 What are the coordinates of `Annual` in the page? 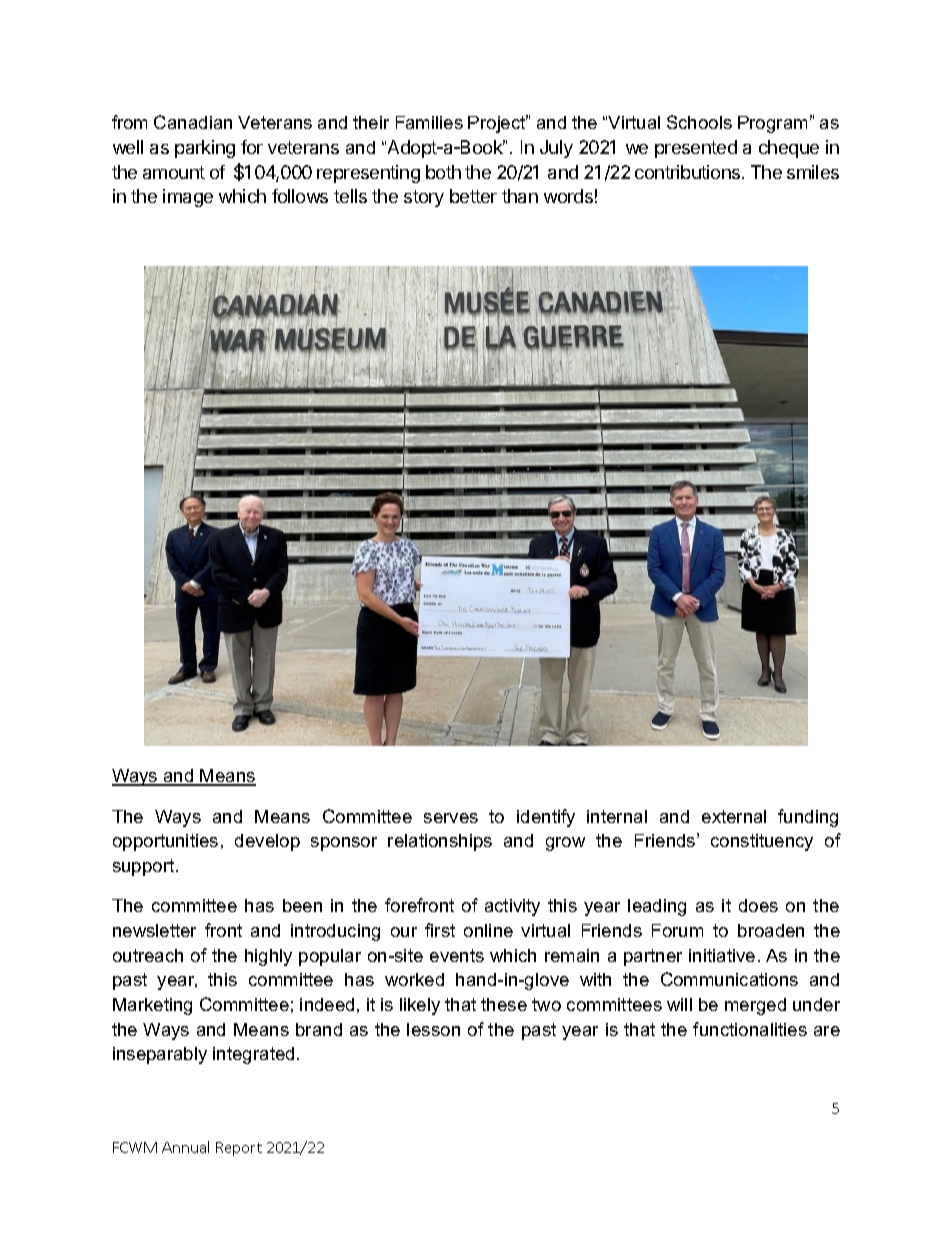 It's located at (185, 1147).
